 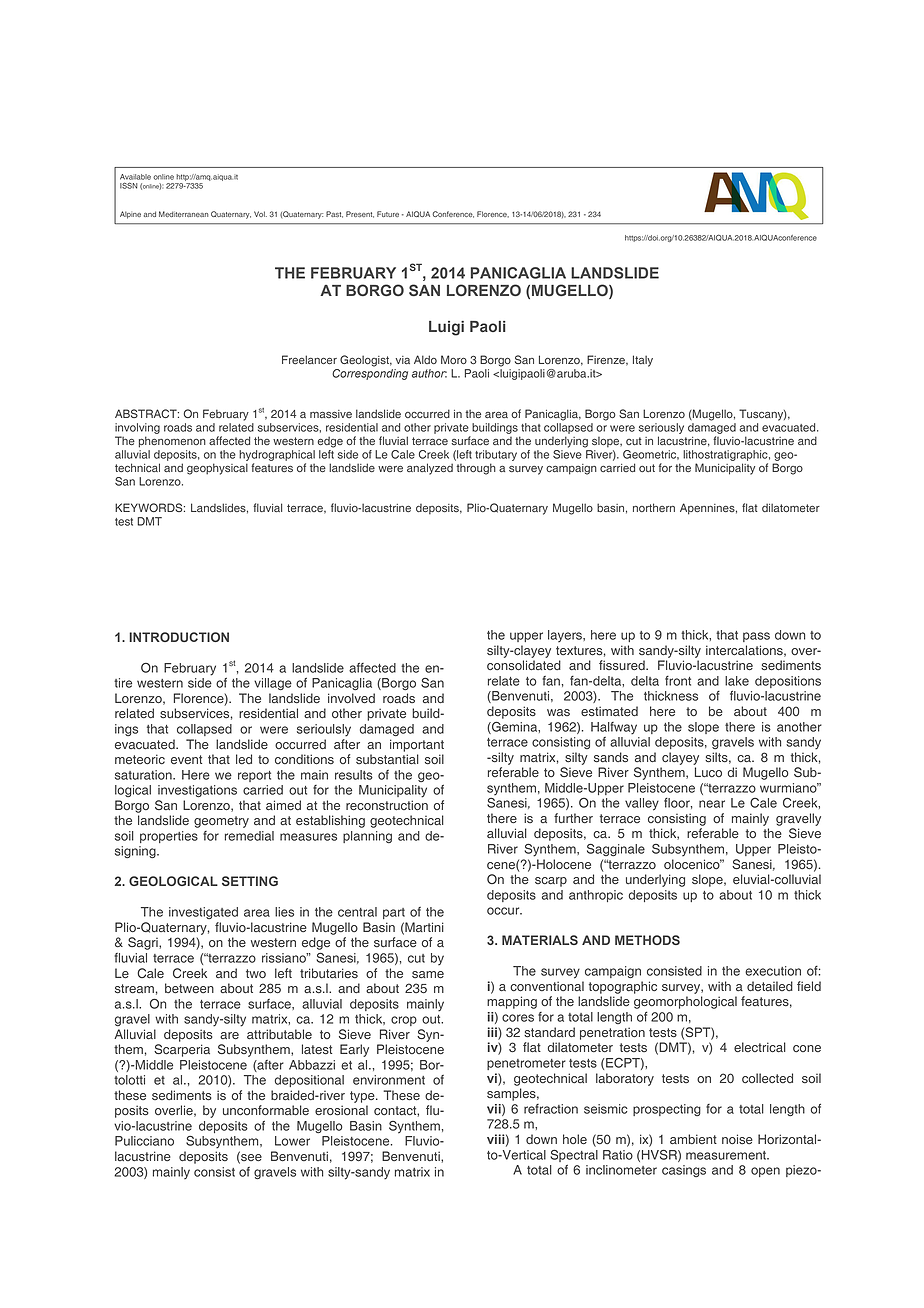 What do you see at coordinates (183, 214) in the screenshot?
I see `Mediterranean` at bounding box center [183, 214].
